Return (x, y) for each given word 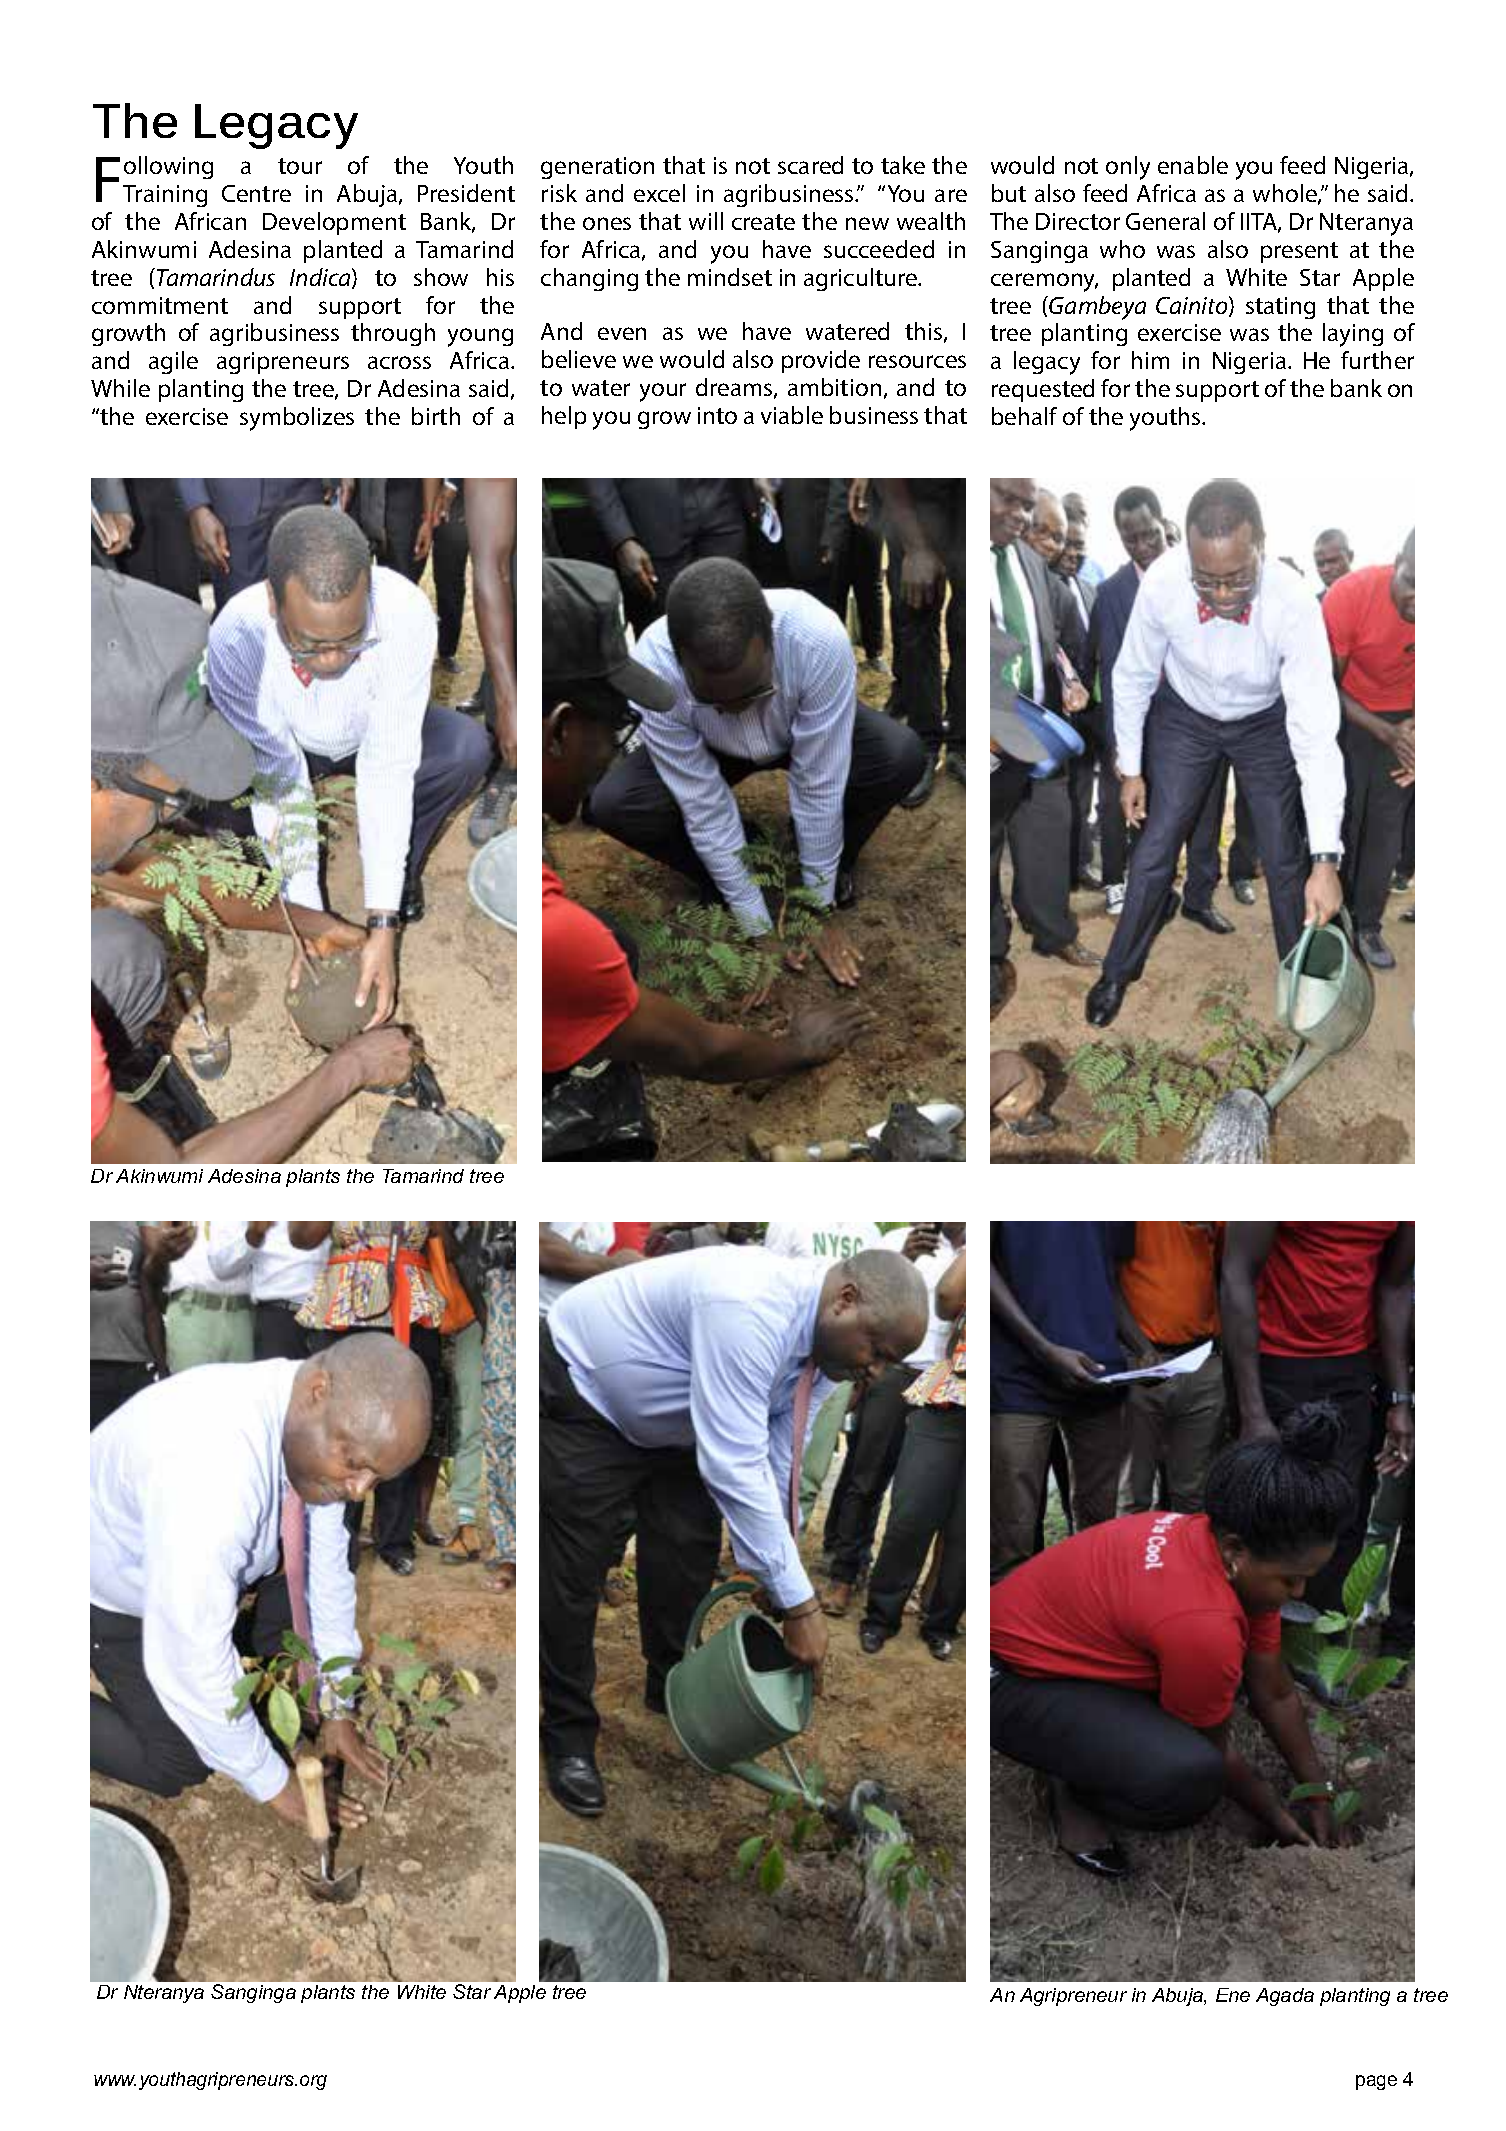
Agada (1285, 1997)
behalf (1024, 416)
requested (1043, 390)
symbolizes (297, 419)
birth (436, 416)
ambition (834, 387)
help (564, 417)
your (663, 392)
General (1165, 221)
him (1150, 360)
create (763, 222)
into (717, 415)
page (1376, 2082)
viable (792, 415)
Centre (256, 193)
